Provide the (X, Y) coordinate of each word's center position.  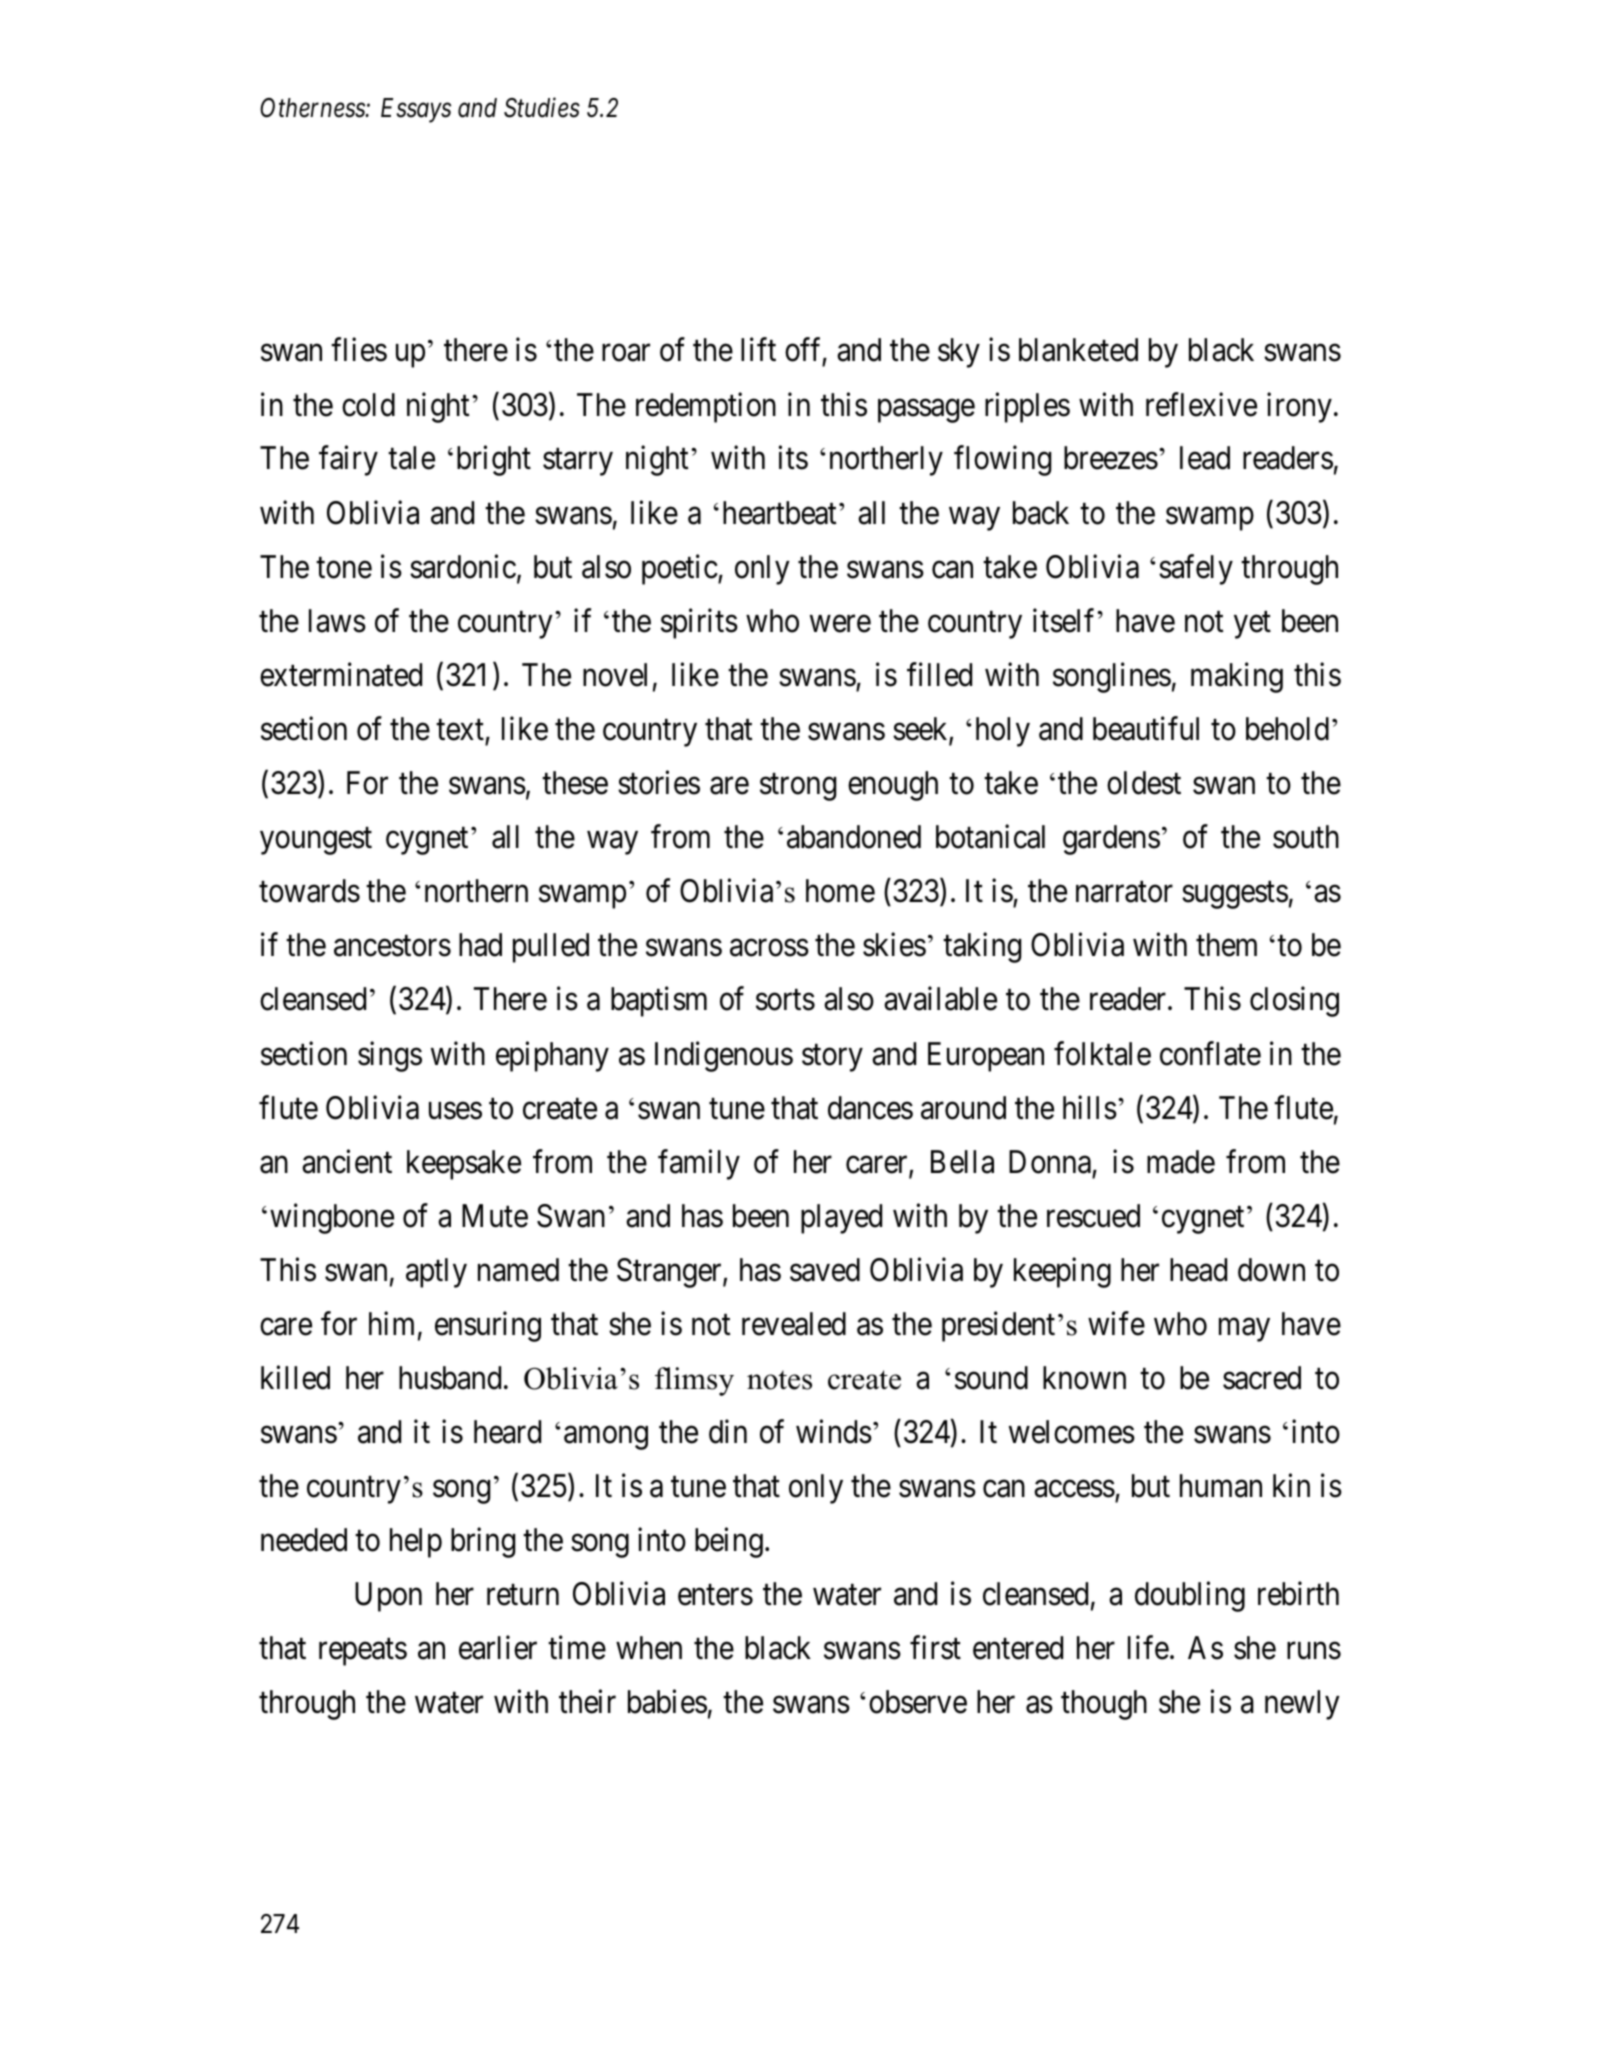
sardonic (463, 566)
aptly (436, 1273)
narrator (1124, 892)
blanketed (1078, 350)
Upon (388, 1597)
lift (758, 349)
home (840, 891)
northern (476, 891)
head (1198, 1270)
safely (1196, 569)
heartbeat (779, 513)
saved (825, 1270)
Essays (416, 110)
